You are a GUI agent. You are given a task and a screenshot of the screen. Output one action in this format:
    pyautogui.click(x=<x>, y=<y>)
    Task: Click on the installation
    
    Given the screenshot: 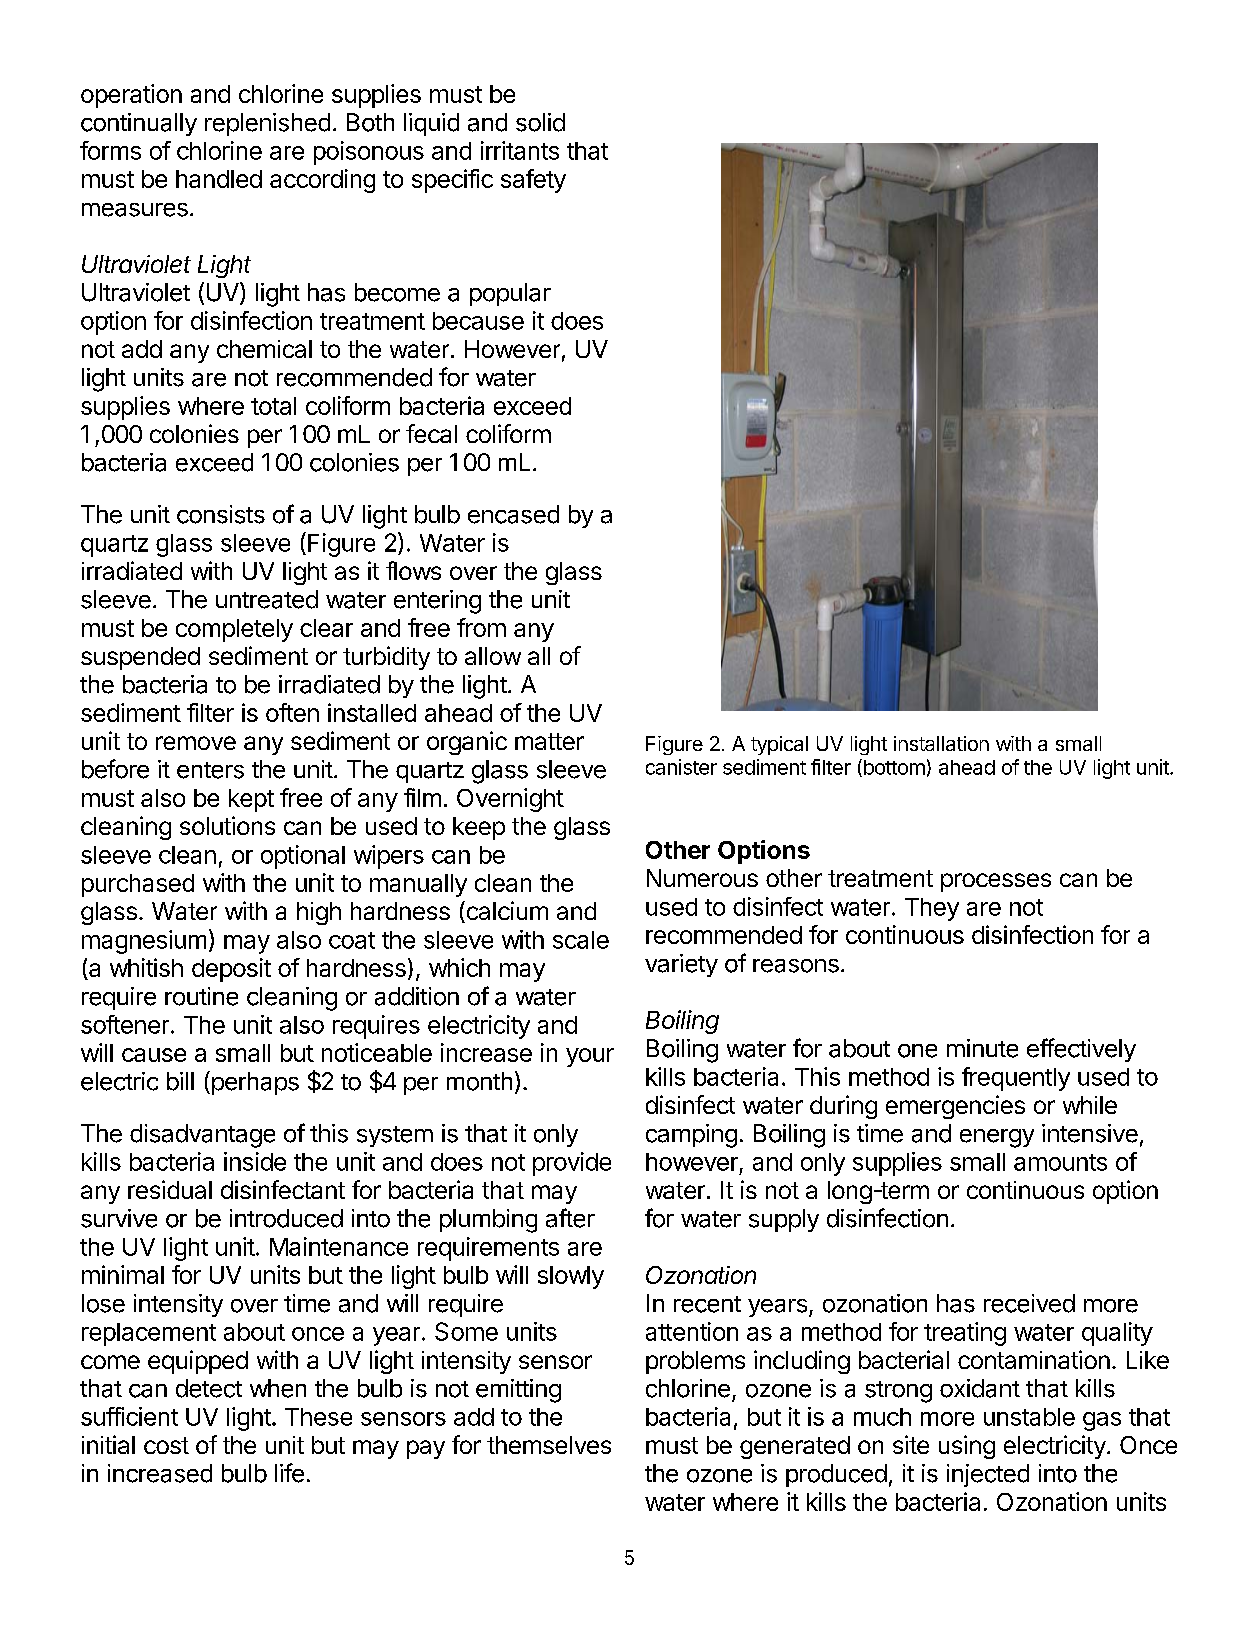 What is the action you would take?
    pyautogui.click(x=941, y=743)
